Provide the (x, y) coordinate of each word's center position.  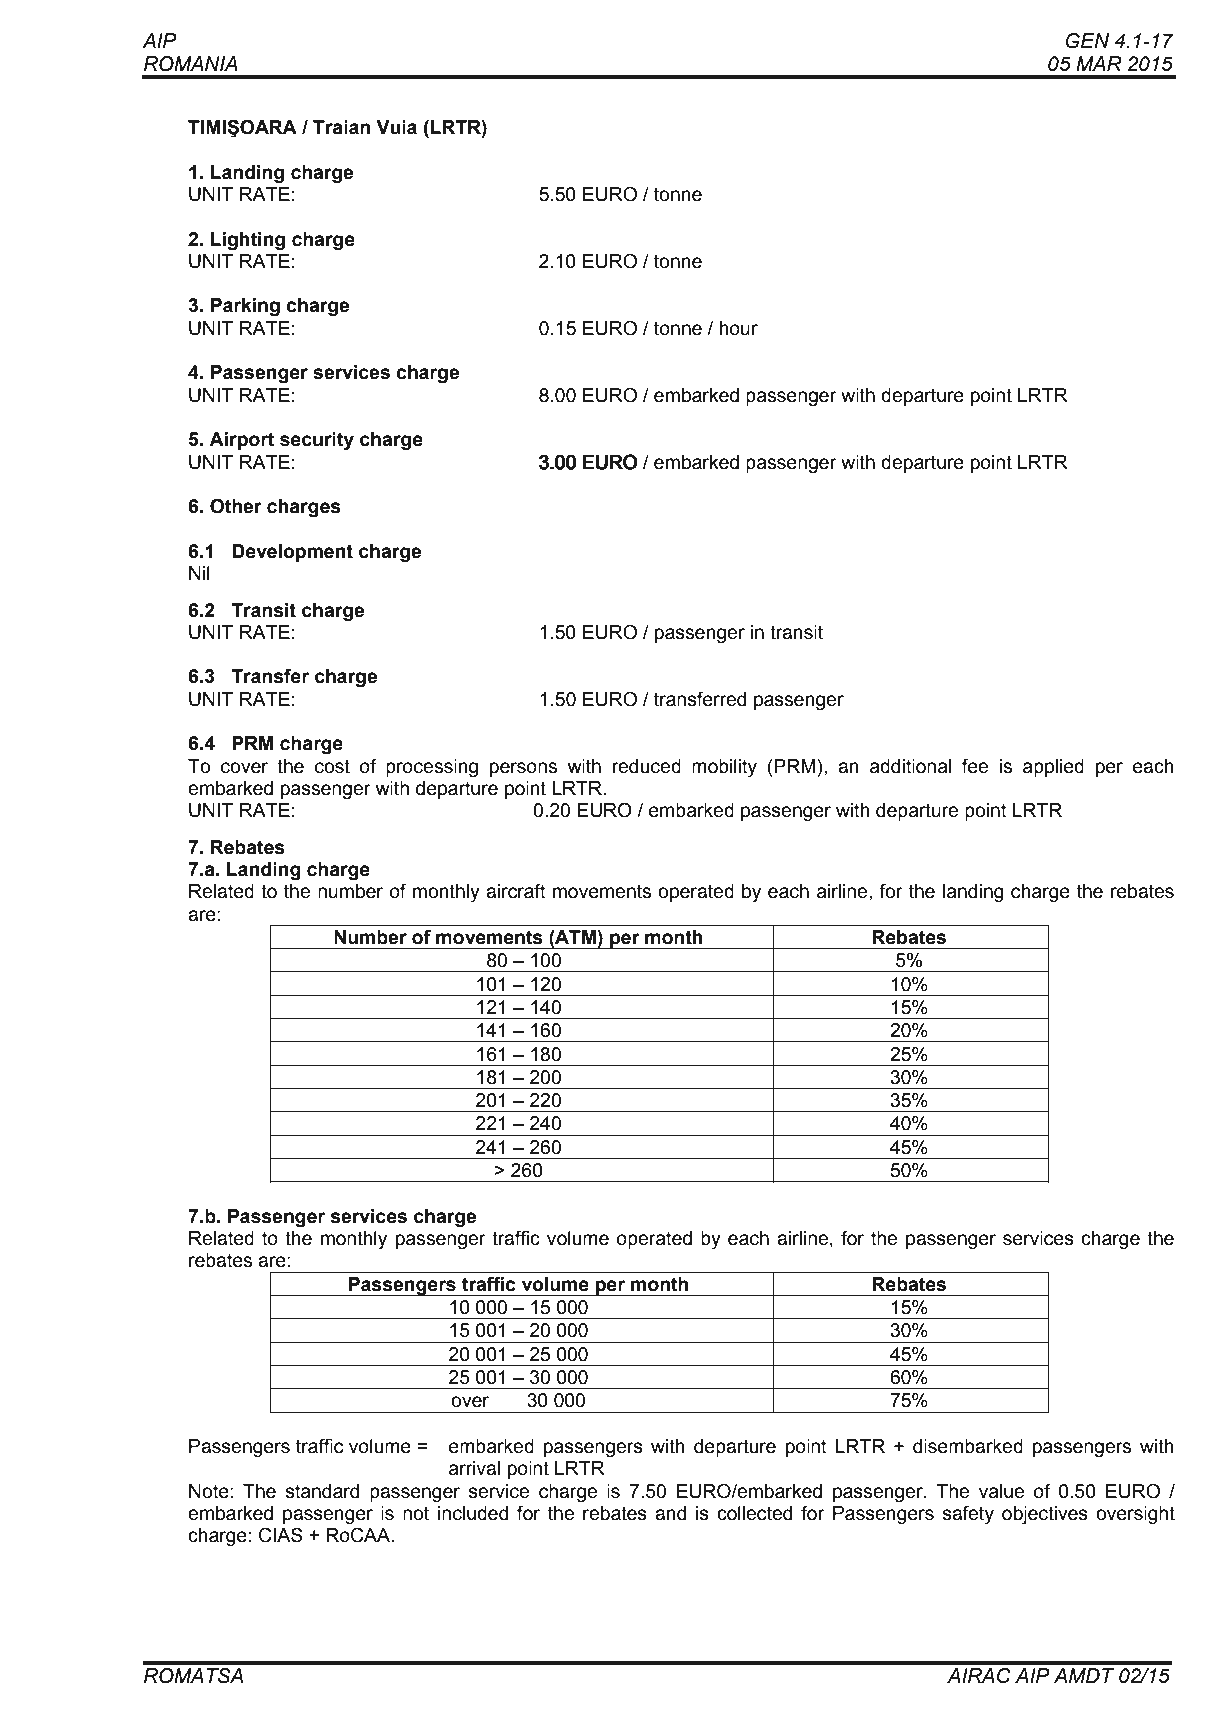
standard (322, 1491)
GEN (1087, 41)
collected (754, 1513)
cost (332, 766)
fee (975, 766)
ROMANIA (191, 64)
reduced (646, 766)
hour (739, 328)
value (1001, 1491)
